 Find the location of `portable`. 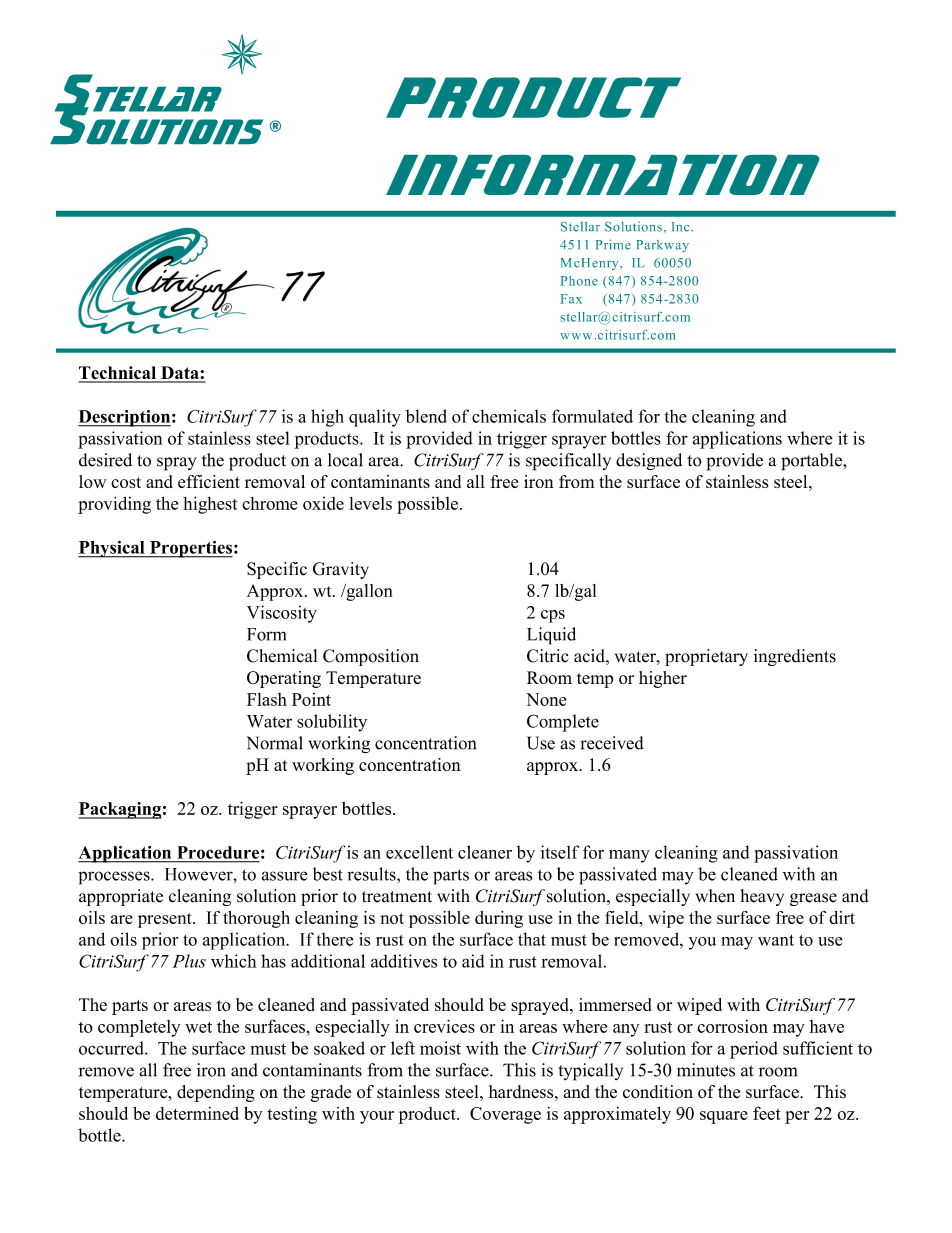

portable is located at coordinates (812, 462).
